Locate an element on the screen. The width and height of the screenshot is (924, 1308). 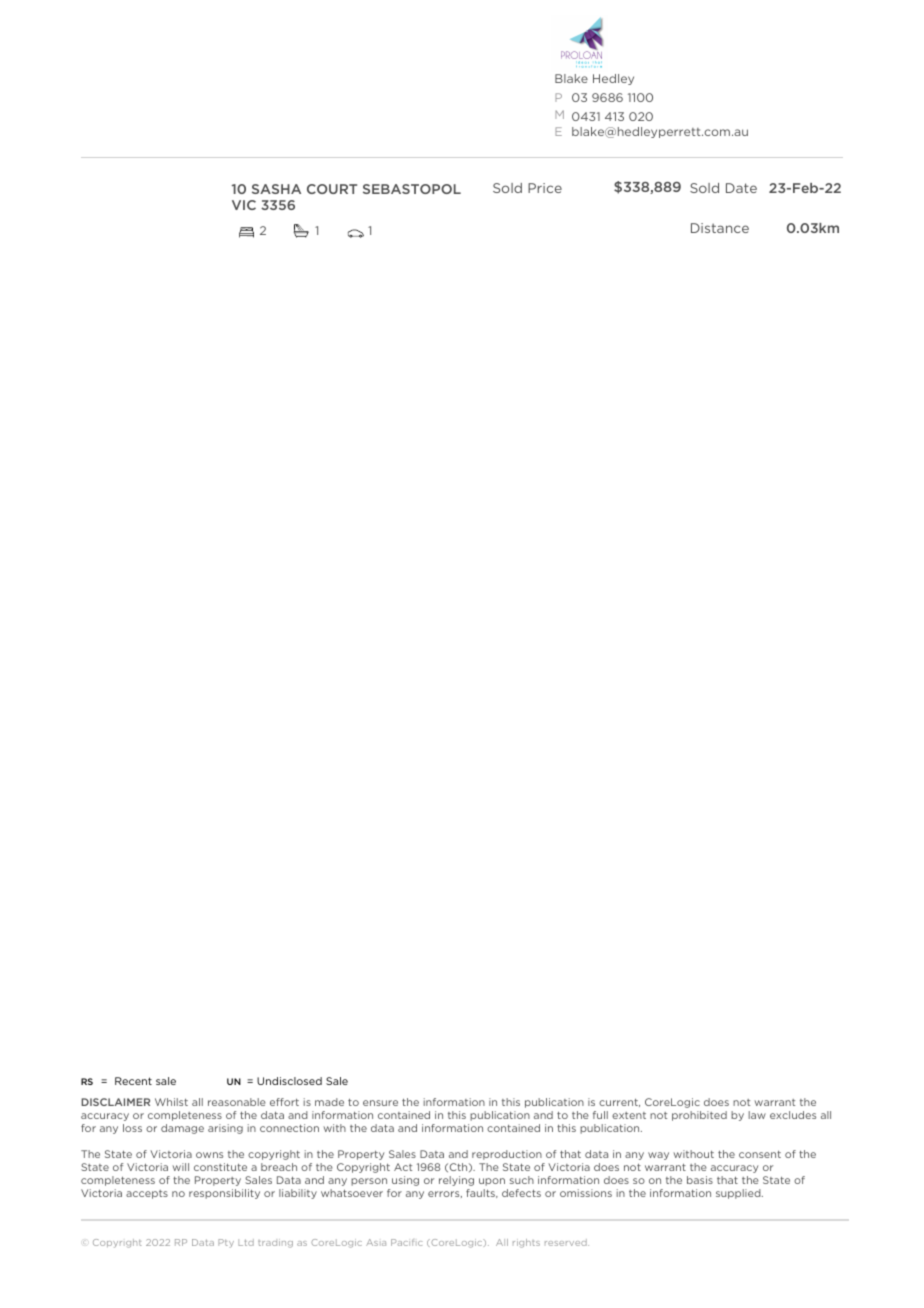
responsibility is located at coordinates (224, 1194).
